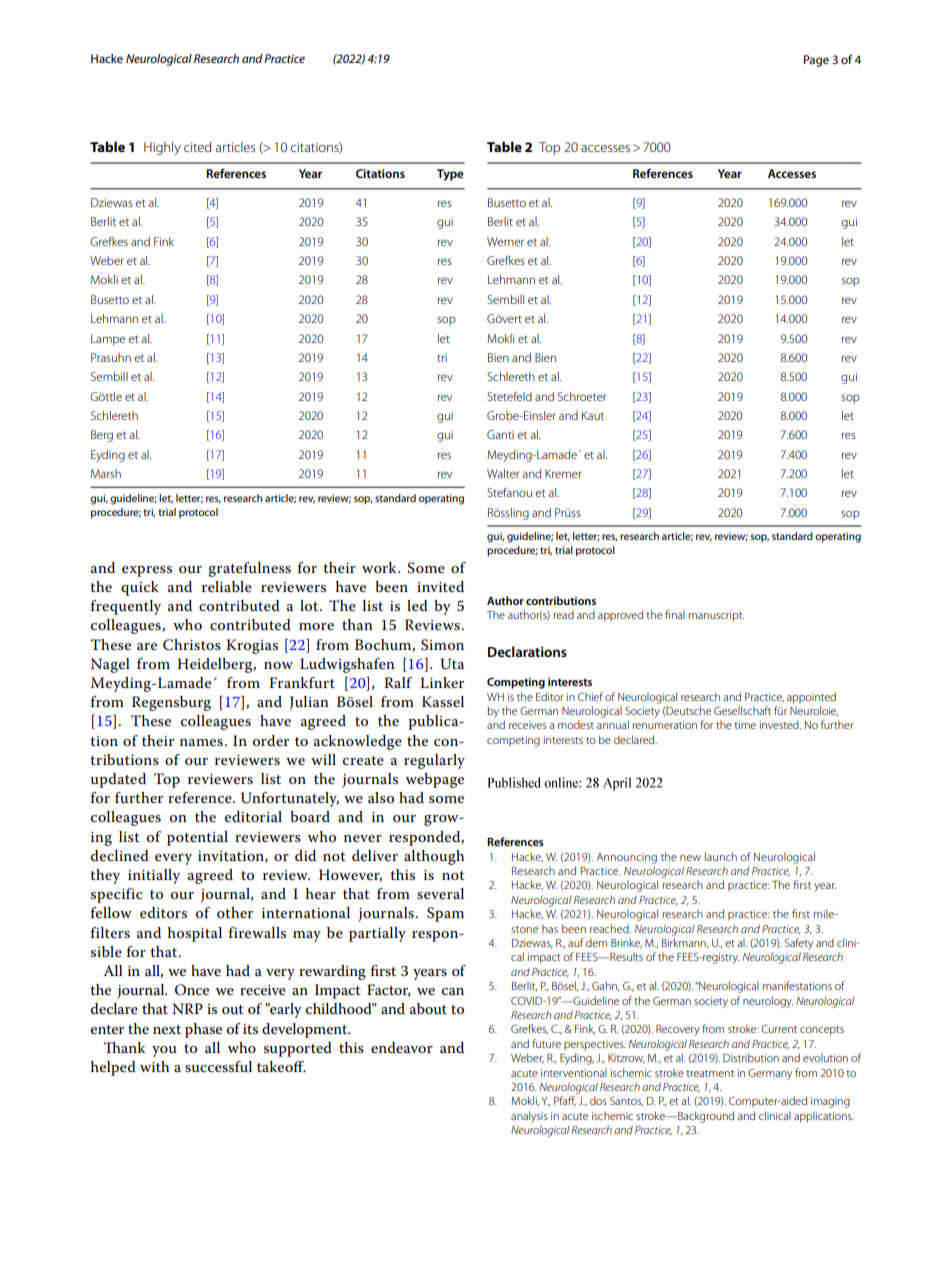  What do you see at coordinates (192, 645) in the screenshot?
I see `Christos` at bounding box center [192, 645].
